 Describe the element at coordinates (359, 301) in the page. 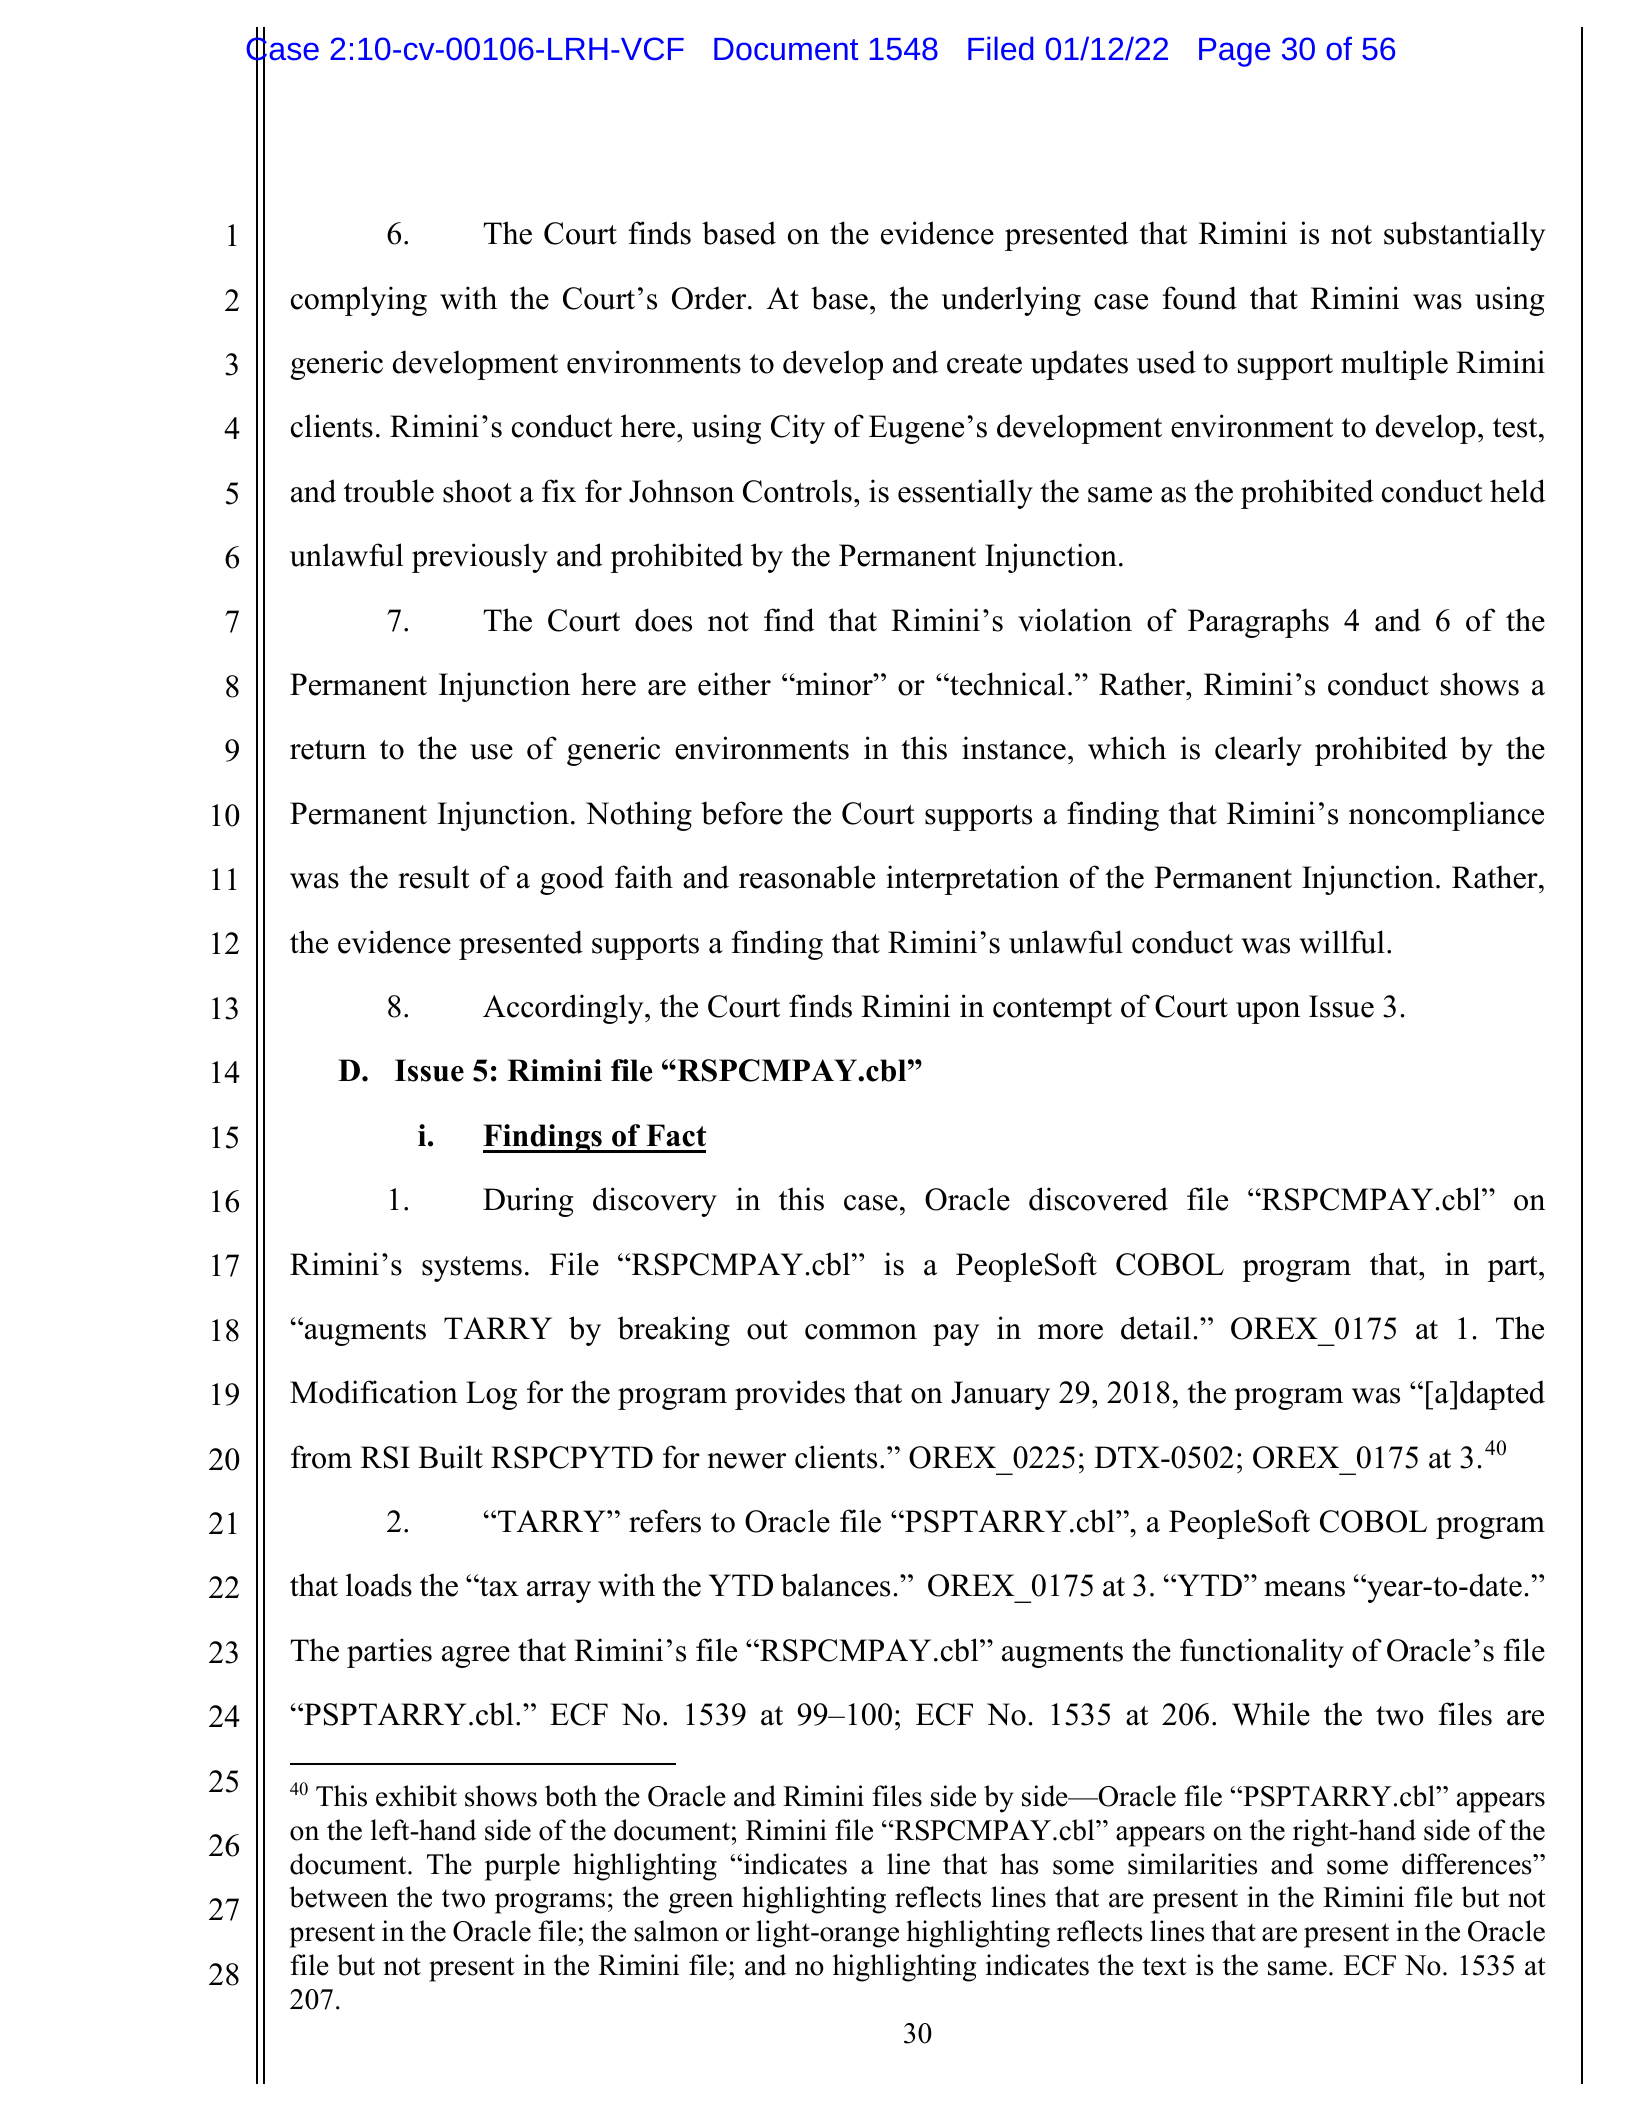

I see `complying` at that location.
